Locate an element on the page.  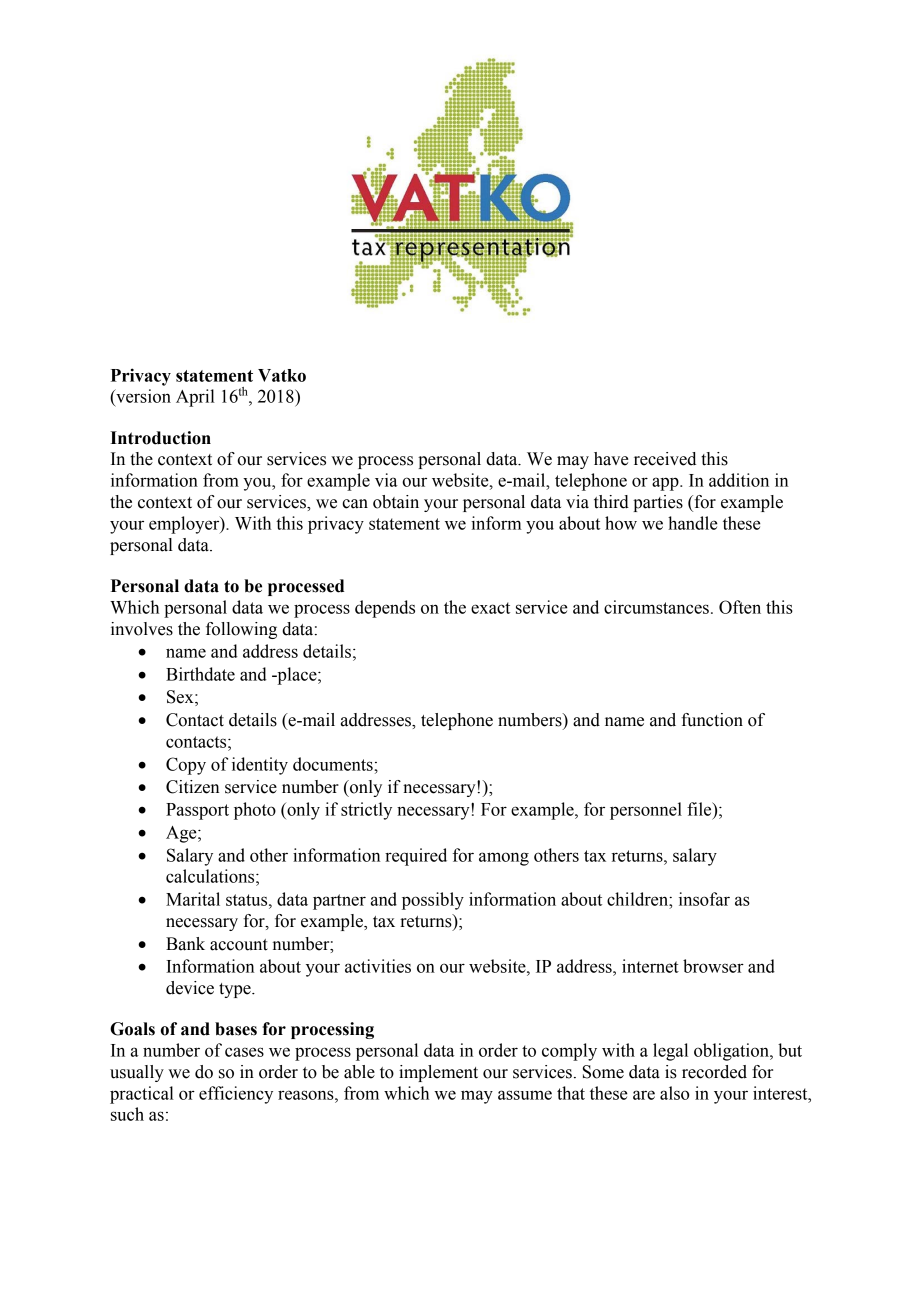
efficiency is located at coordinates (236, 1095).
